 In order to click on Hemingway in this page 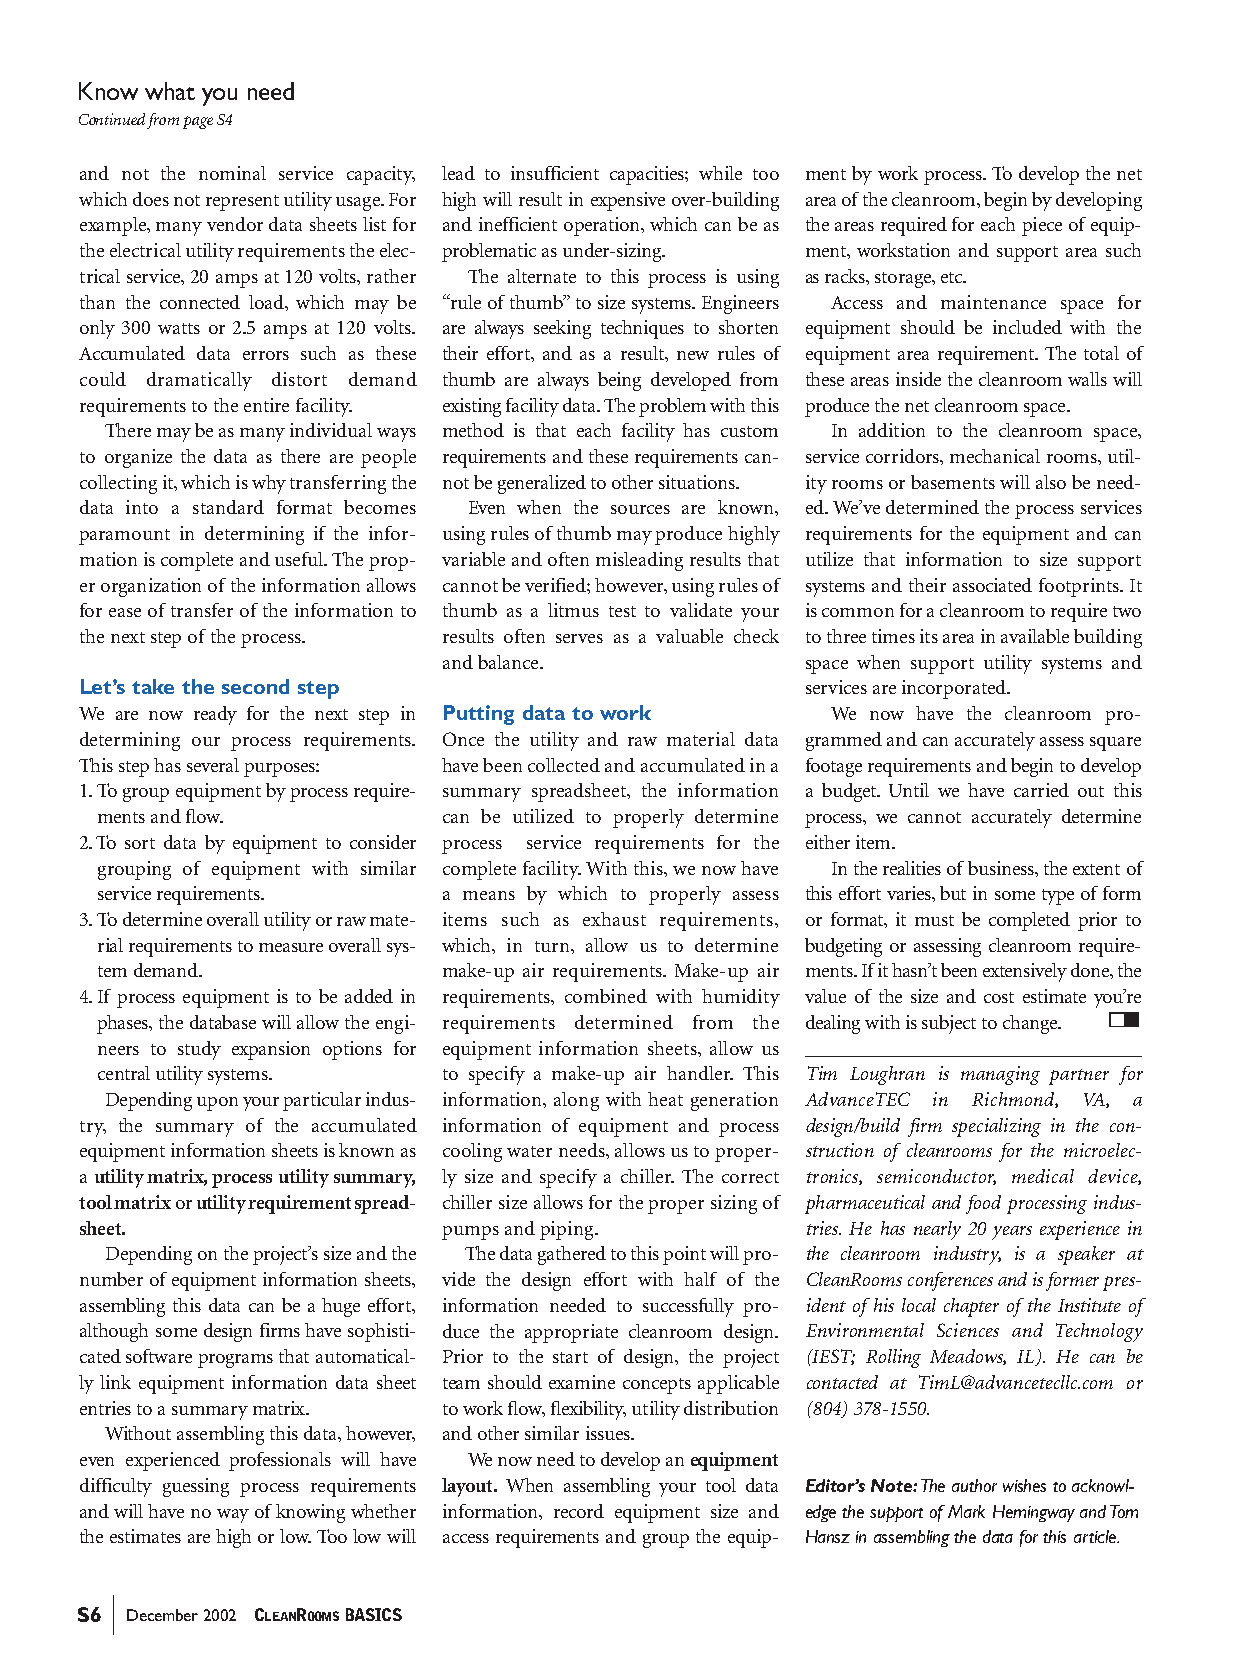, I will do `click(1034, 1513)`.
